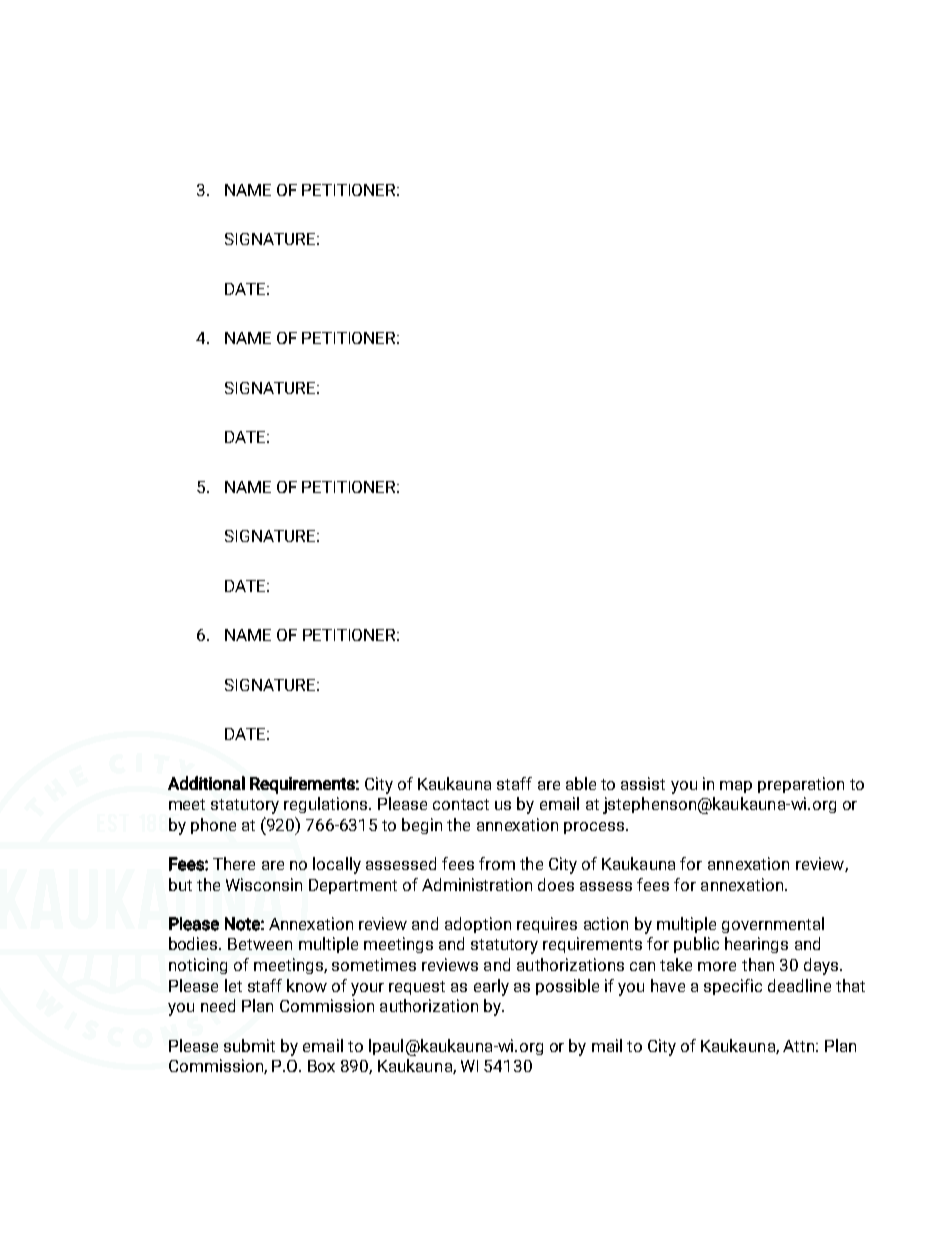  I want to click on than, so click(758, 964).
